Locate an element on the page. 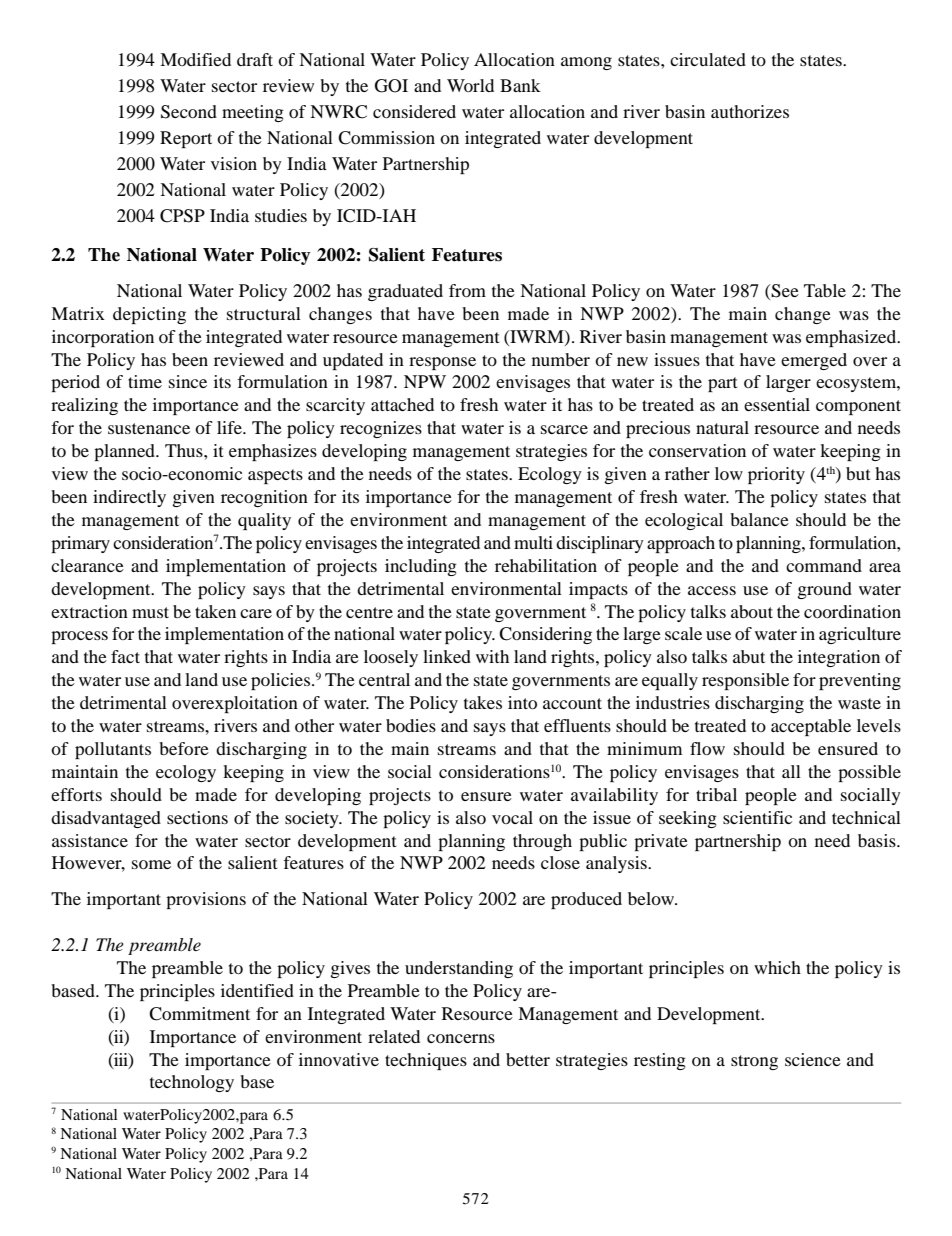 This image has height=1236, width=952. takes is located at coordinates (483, 702).
